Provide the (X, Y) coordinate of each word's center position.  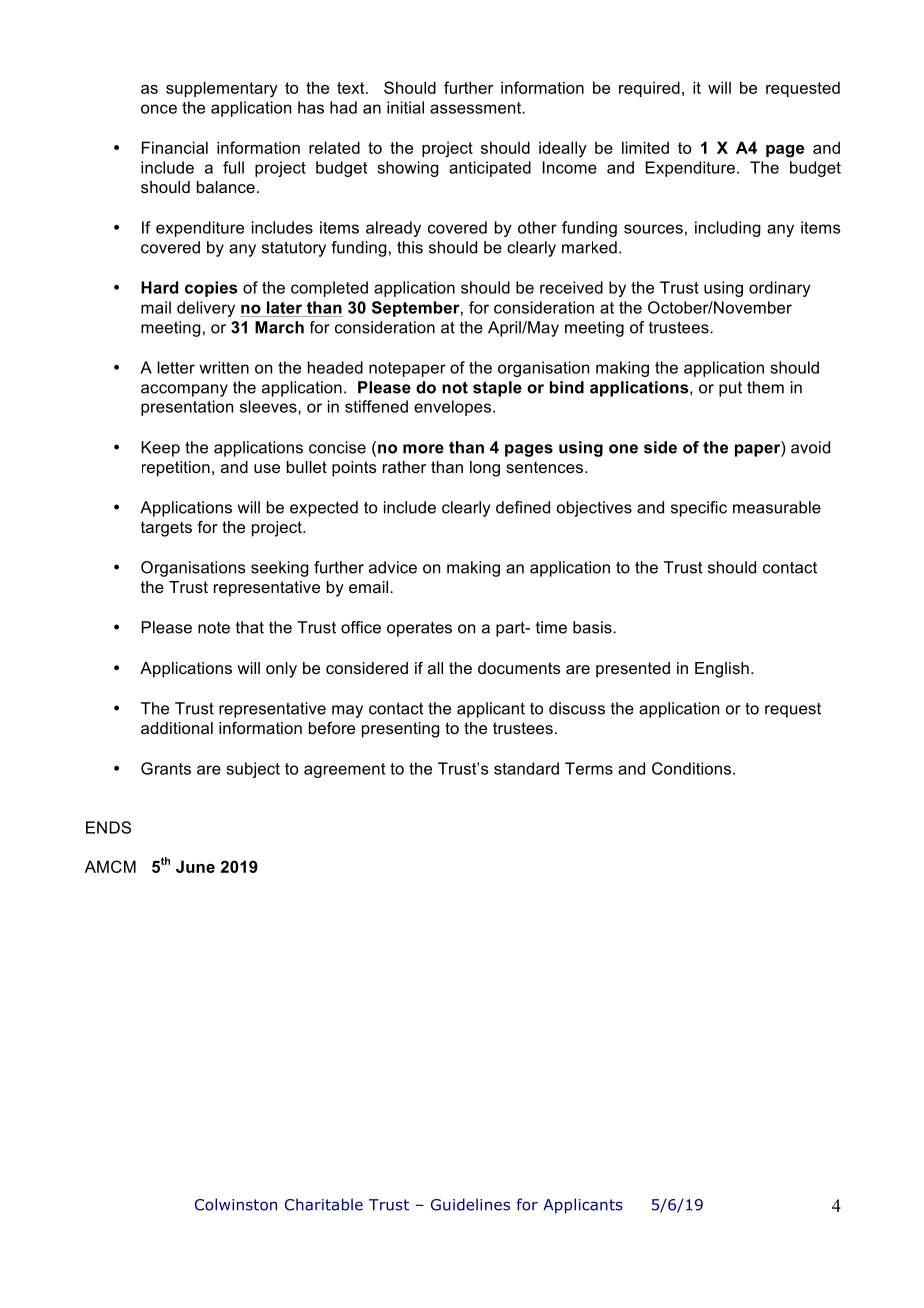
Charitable (324, 1204)
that (250, 627)
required (649, 89)
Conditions (693, 768)
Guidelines (470, 1204)
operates (419, 629)
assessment (476, 108)
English (722, 670)
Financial (175, 147)
